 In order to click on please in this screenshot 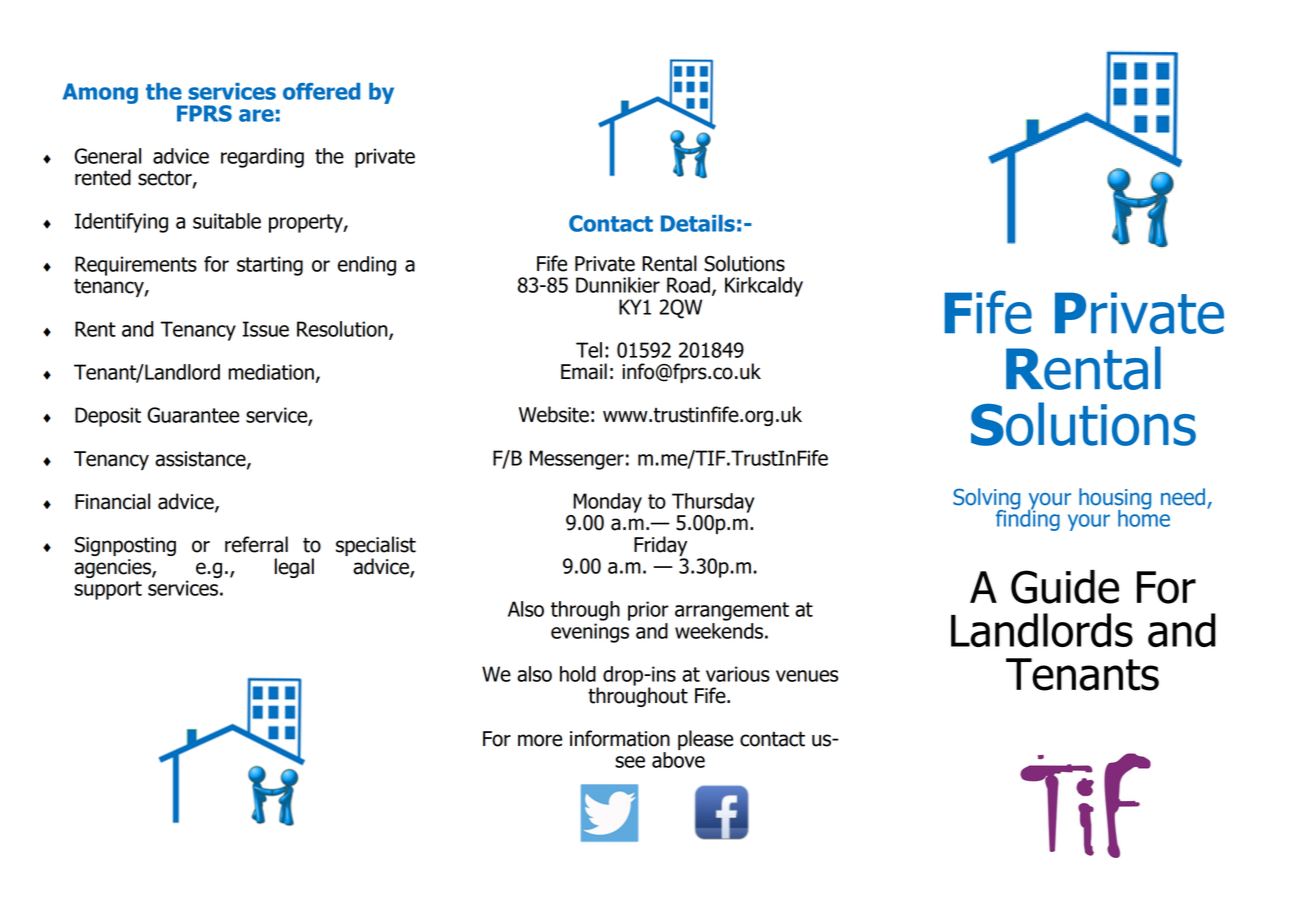, I will do `click(705, 740)`.
